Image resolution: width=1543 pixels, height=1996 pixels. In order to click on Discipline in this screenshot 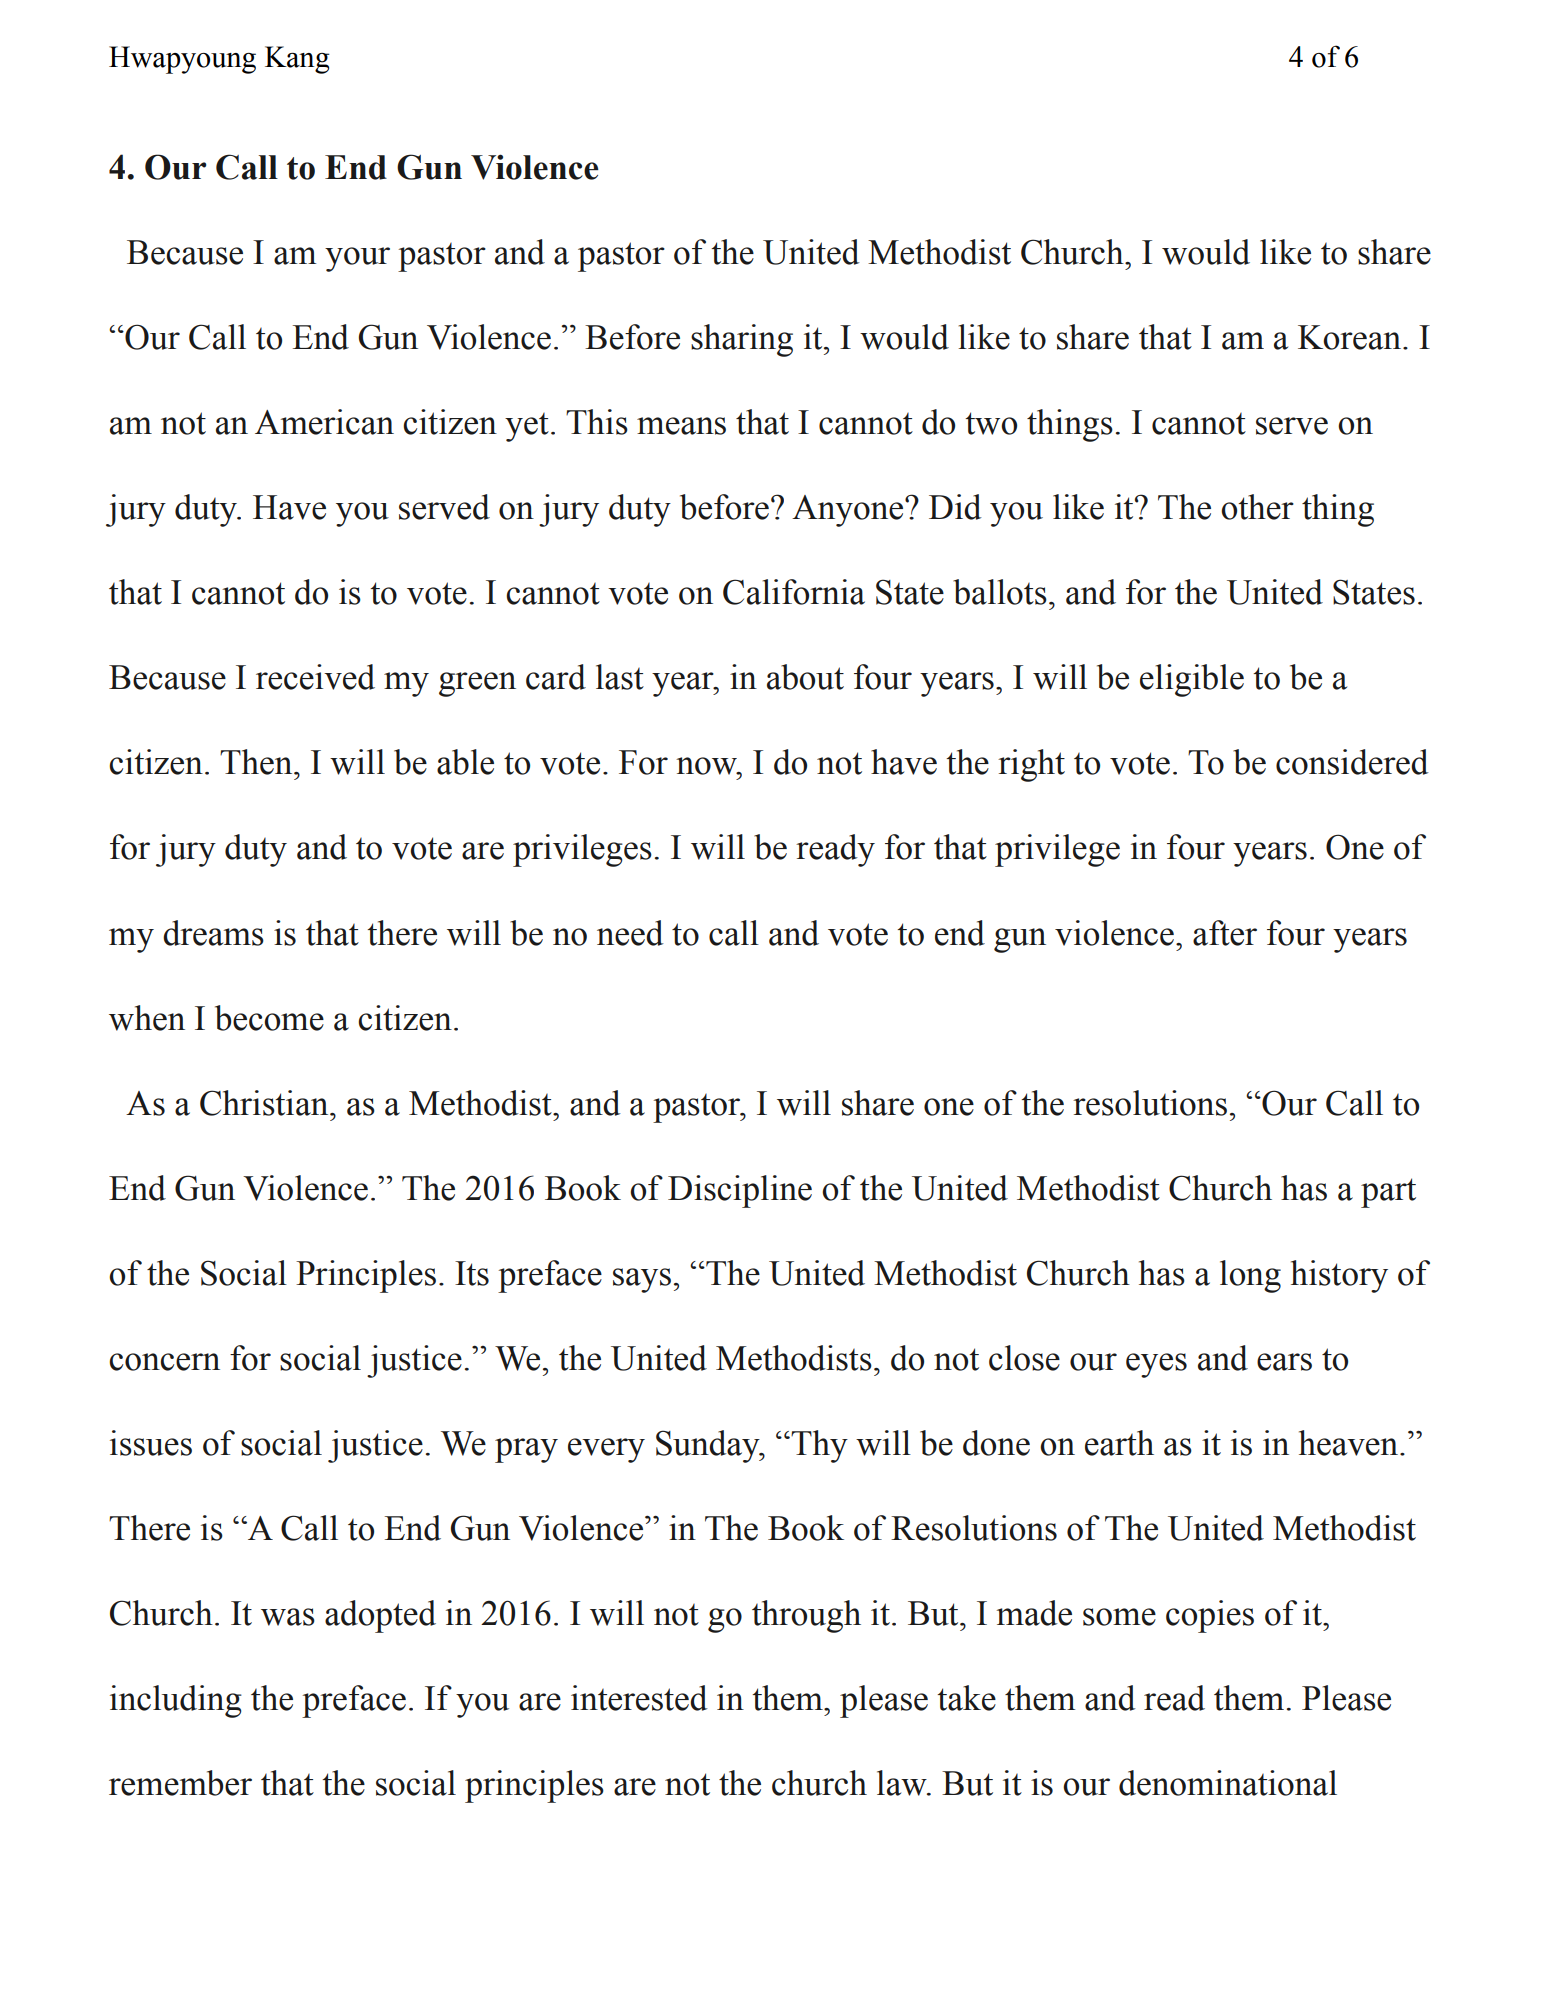, I will do `click(740, 1191)`.
